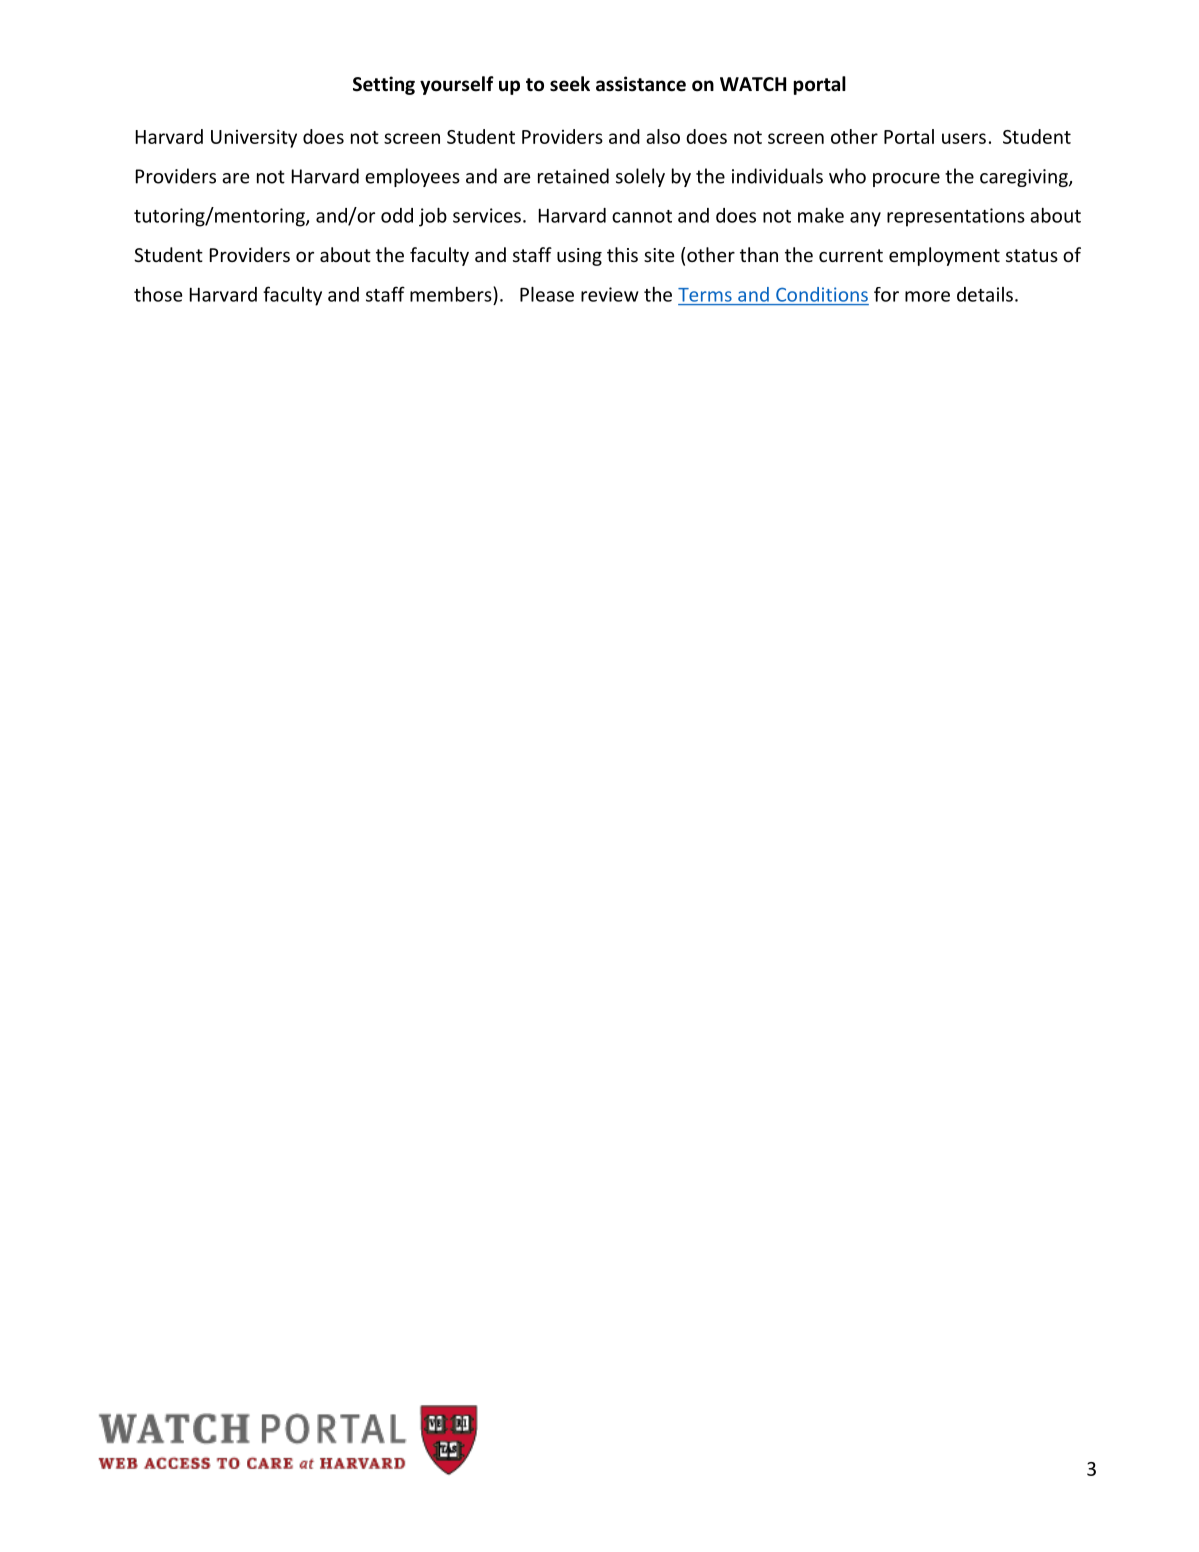 The width and height of the image is (1199, 1552). Describe the element at coordinates (397, 215) in the image. I see `odd` at that location.
